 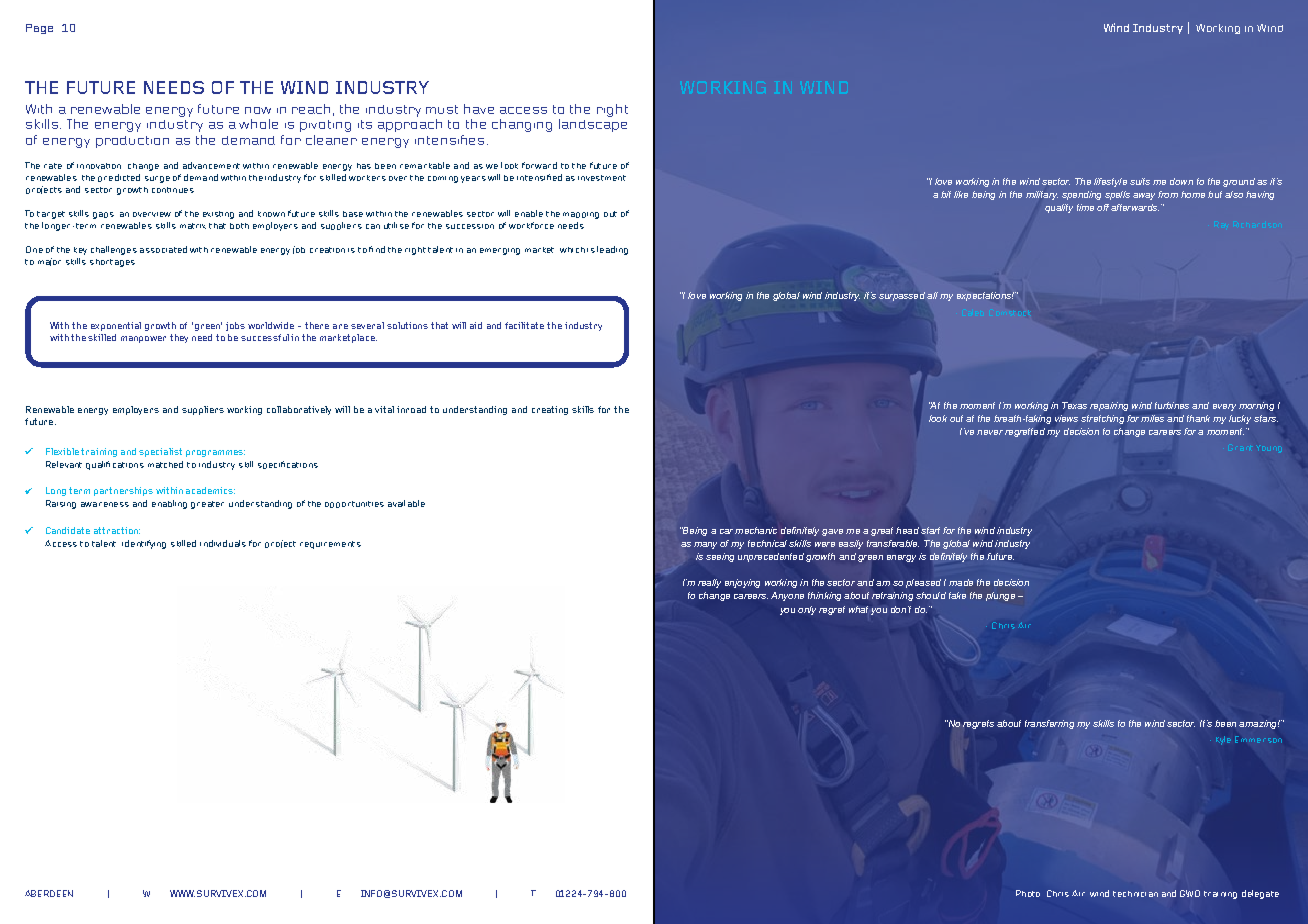 I want to click on plunge, so click(x=1000, y=596).
